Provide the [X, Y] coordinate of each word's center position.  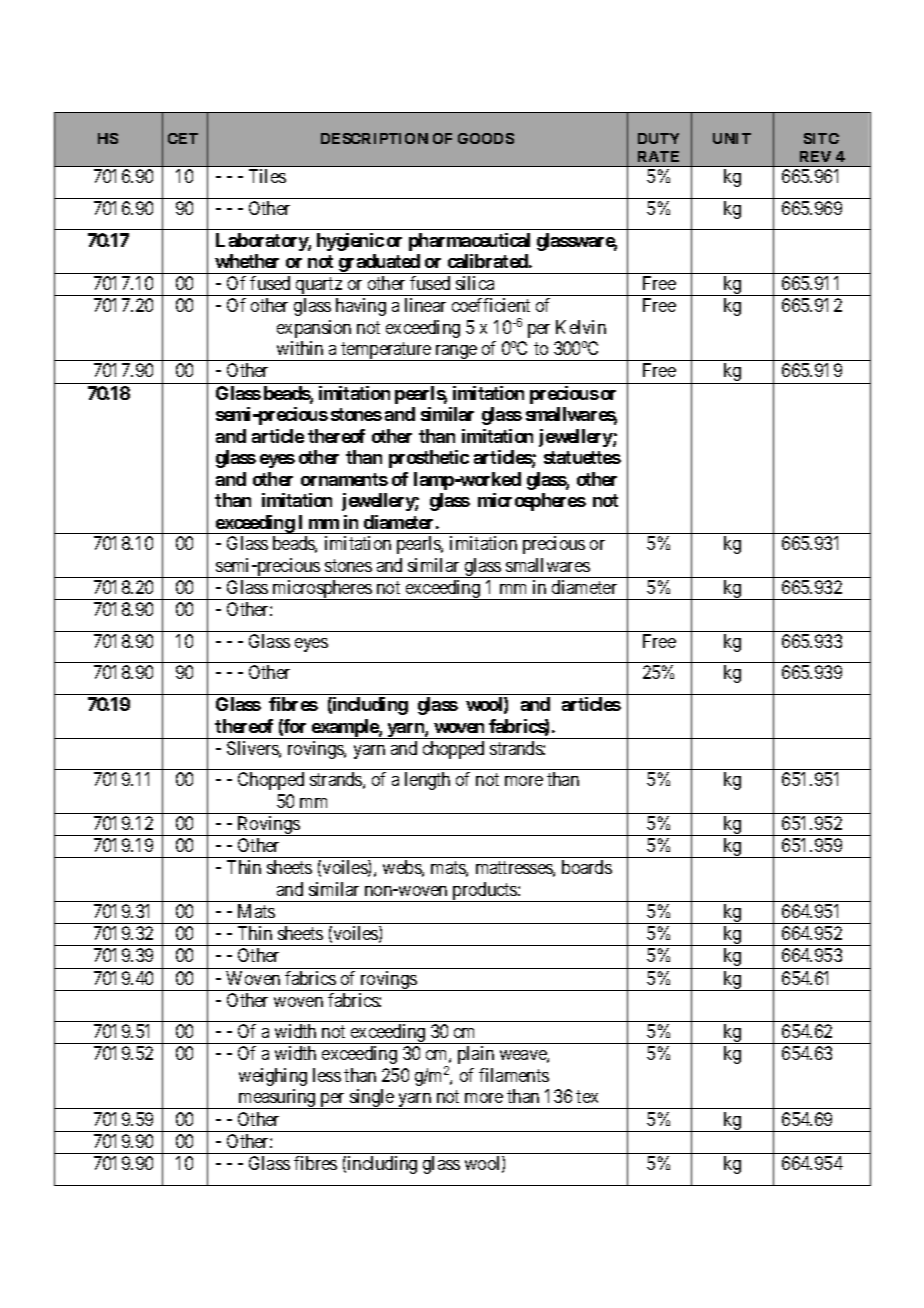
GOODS [486, 138]
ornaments [344, 479]
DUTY [658, 138]
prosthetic [429, 459]
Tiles [267, 176]
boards [587, 867]
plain [476, 1055]
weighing [273, 1077]
